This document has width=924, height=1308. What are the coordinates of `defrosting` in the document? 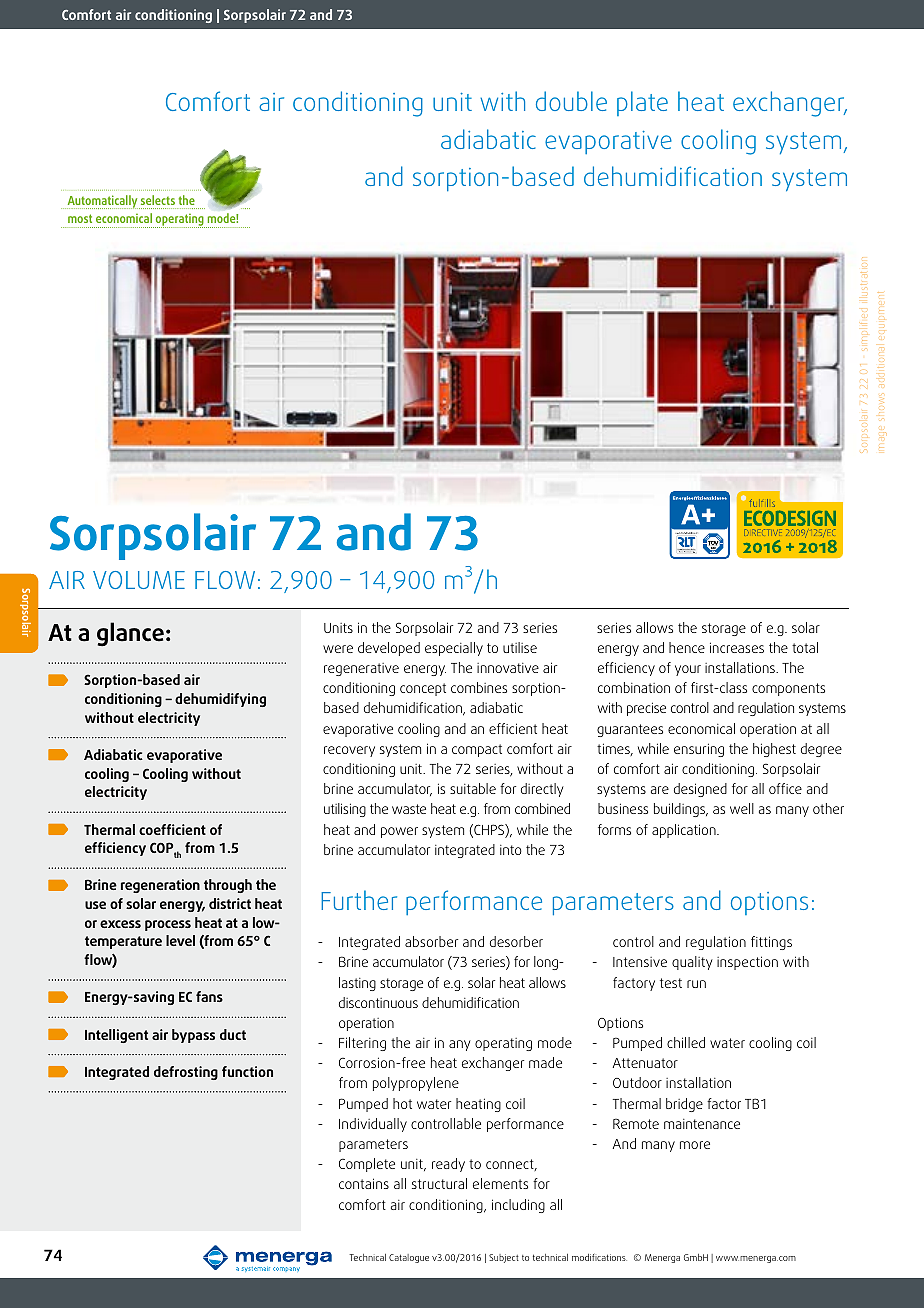 It's located at (186, 1073).
